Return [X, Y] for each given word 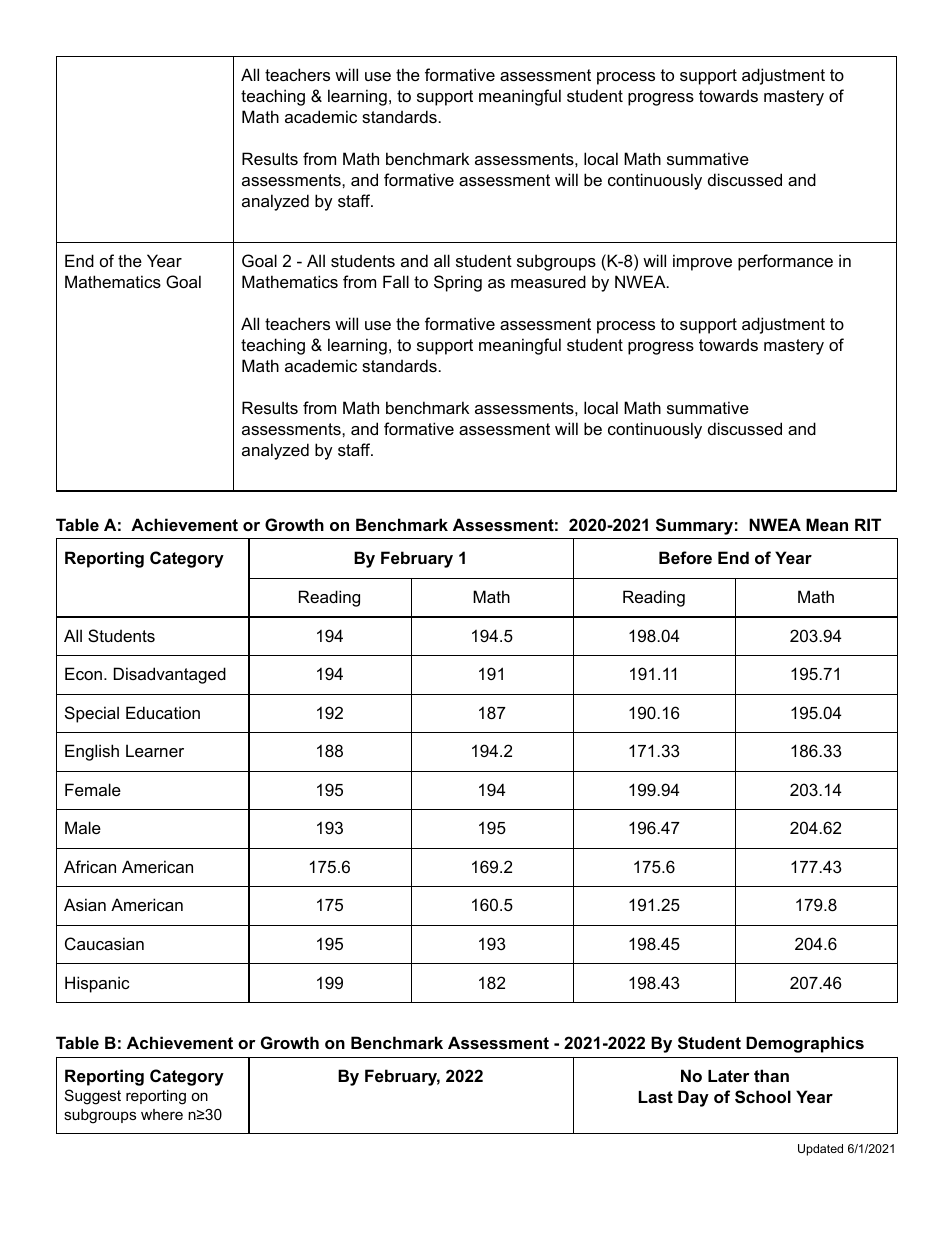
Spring [458, 283]
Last [656, 1097]
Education [163, 712]
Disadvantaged [170, 675]
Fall [396, 281]
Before [685, 557]
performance [785, 262]
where [162, 1114]
